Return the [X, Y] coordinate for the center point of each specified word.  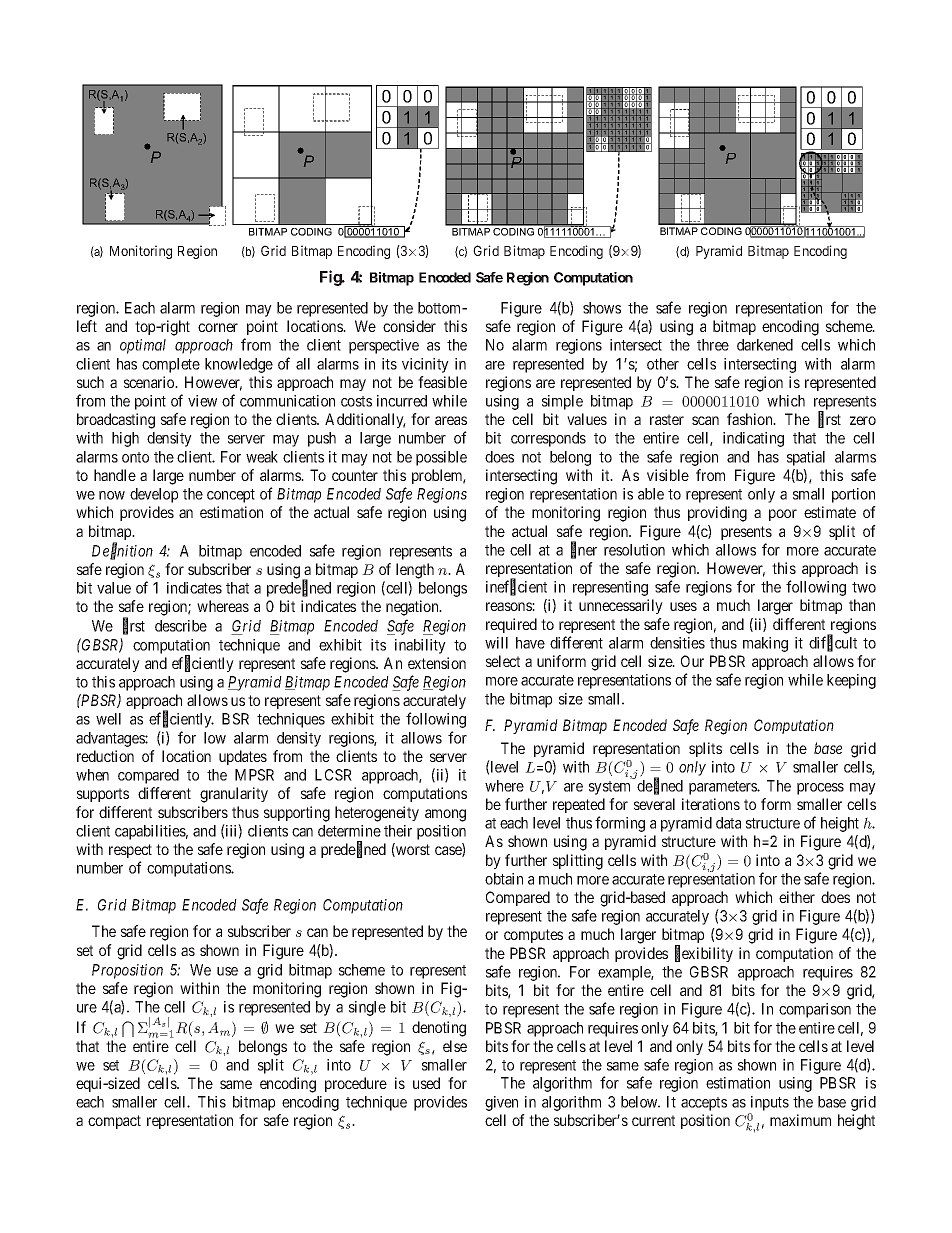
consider [409, 326]
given [501, 1103]
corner [218, 327]
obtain [504, 879]
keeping [851, 681]
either [797, 897]
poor [783, 515]
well [108, 719]
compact [114, 1122]
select [503, 661]
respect [130, 851]
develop [154, 495]
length [415, 571]
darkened [765, 345]
